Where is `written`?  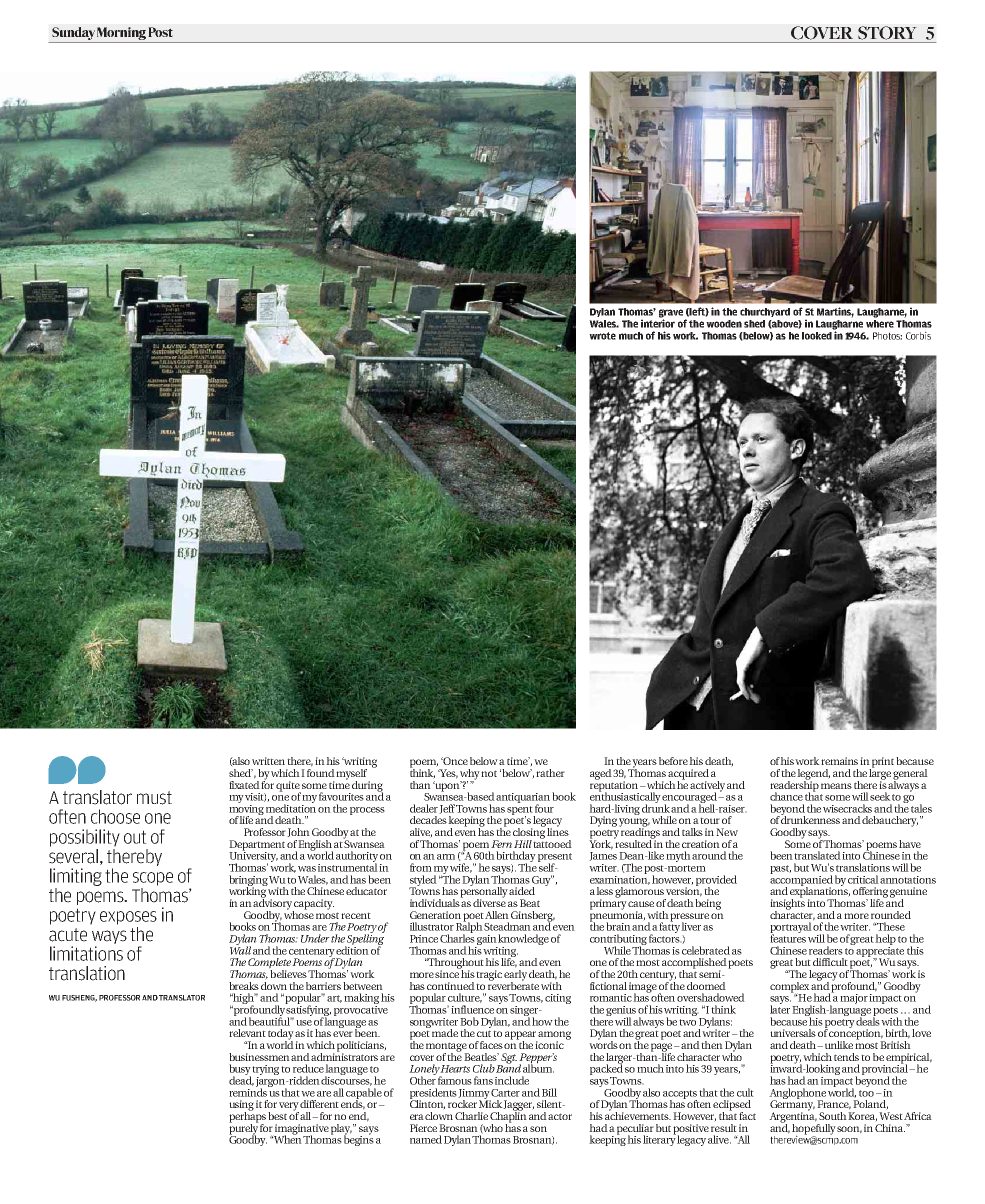
written is located at coordinates (268, 761).
